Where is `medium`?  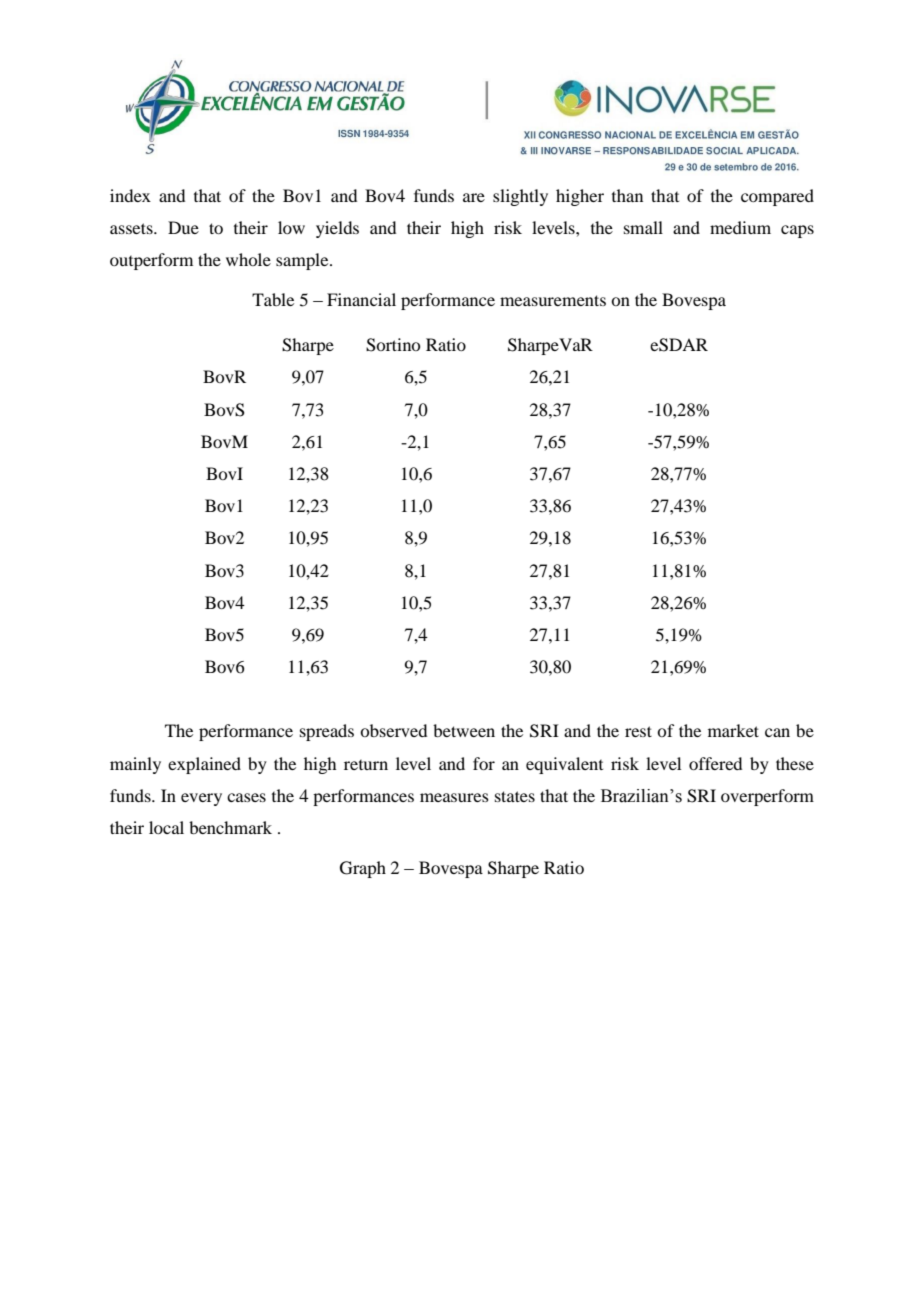
medium is located at coordinates (740, 227).
